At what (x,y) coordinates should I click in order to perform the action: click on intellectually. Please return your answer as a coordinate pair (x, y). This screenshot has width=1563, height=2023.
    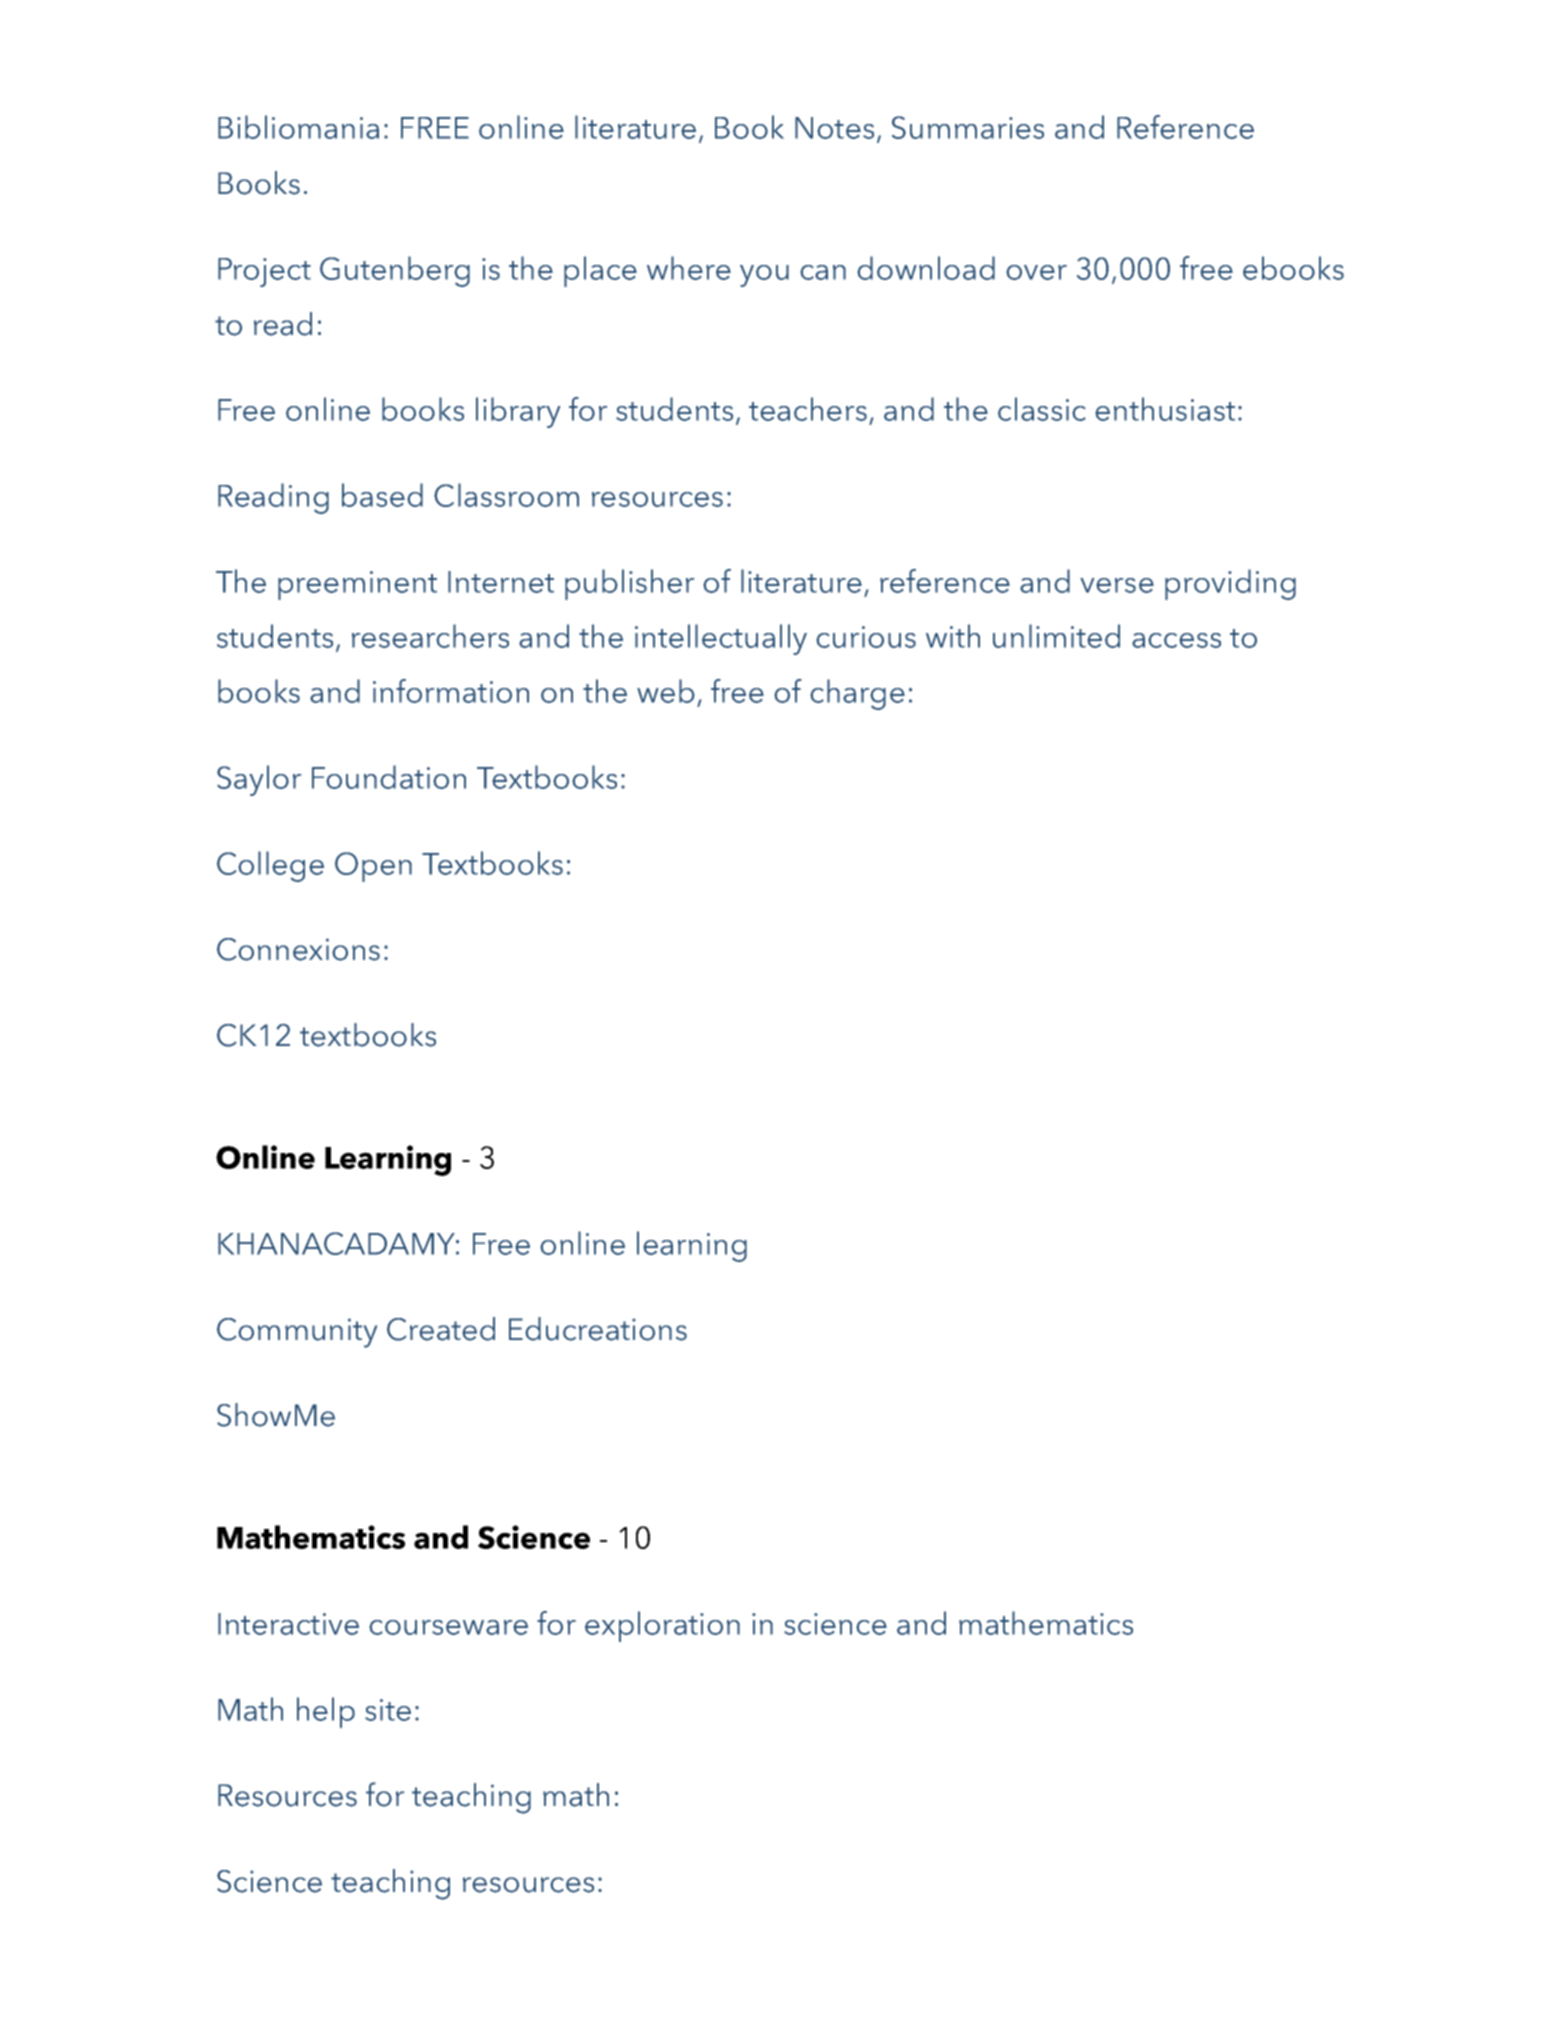
    Looking at the image, I should click on (721, 639).
